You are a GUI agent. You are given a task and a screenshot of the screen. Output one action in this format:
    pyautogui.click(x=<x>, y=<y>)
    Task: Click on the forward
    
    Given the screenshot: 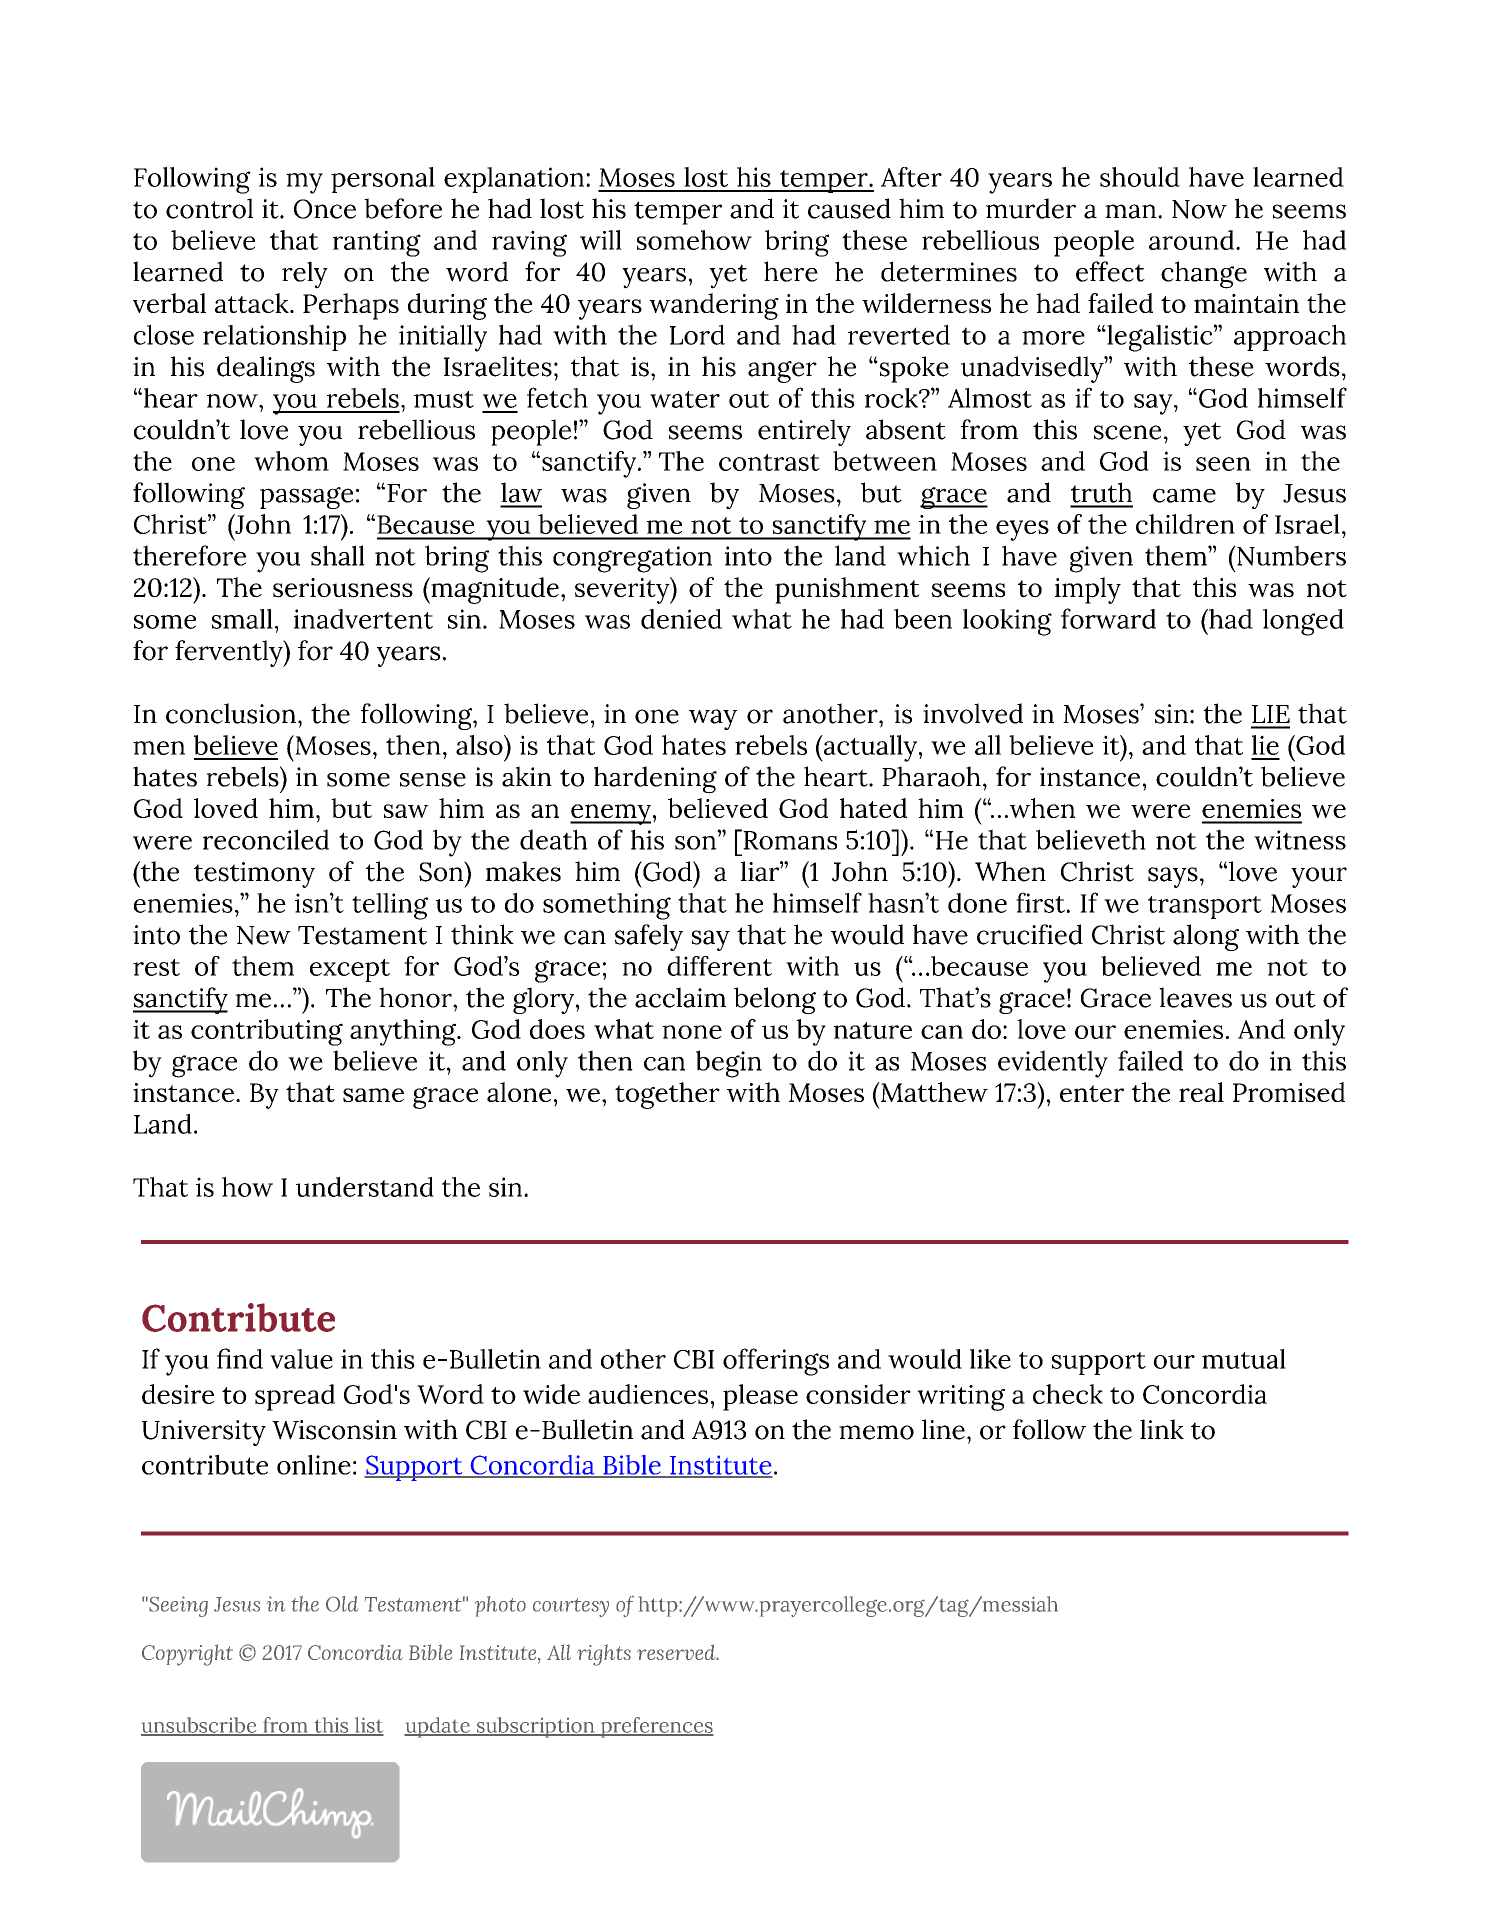 What is the action you would take?
    pyautogui.click(x=1108, y=618)
